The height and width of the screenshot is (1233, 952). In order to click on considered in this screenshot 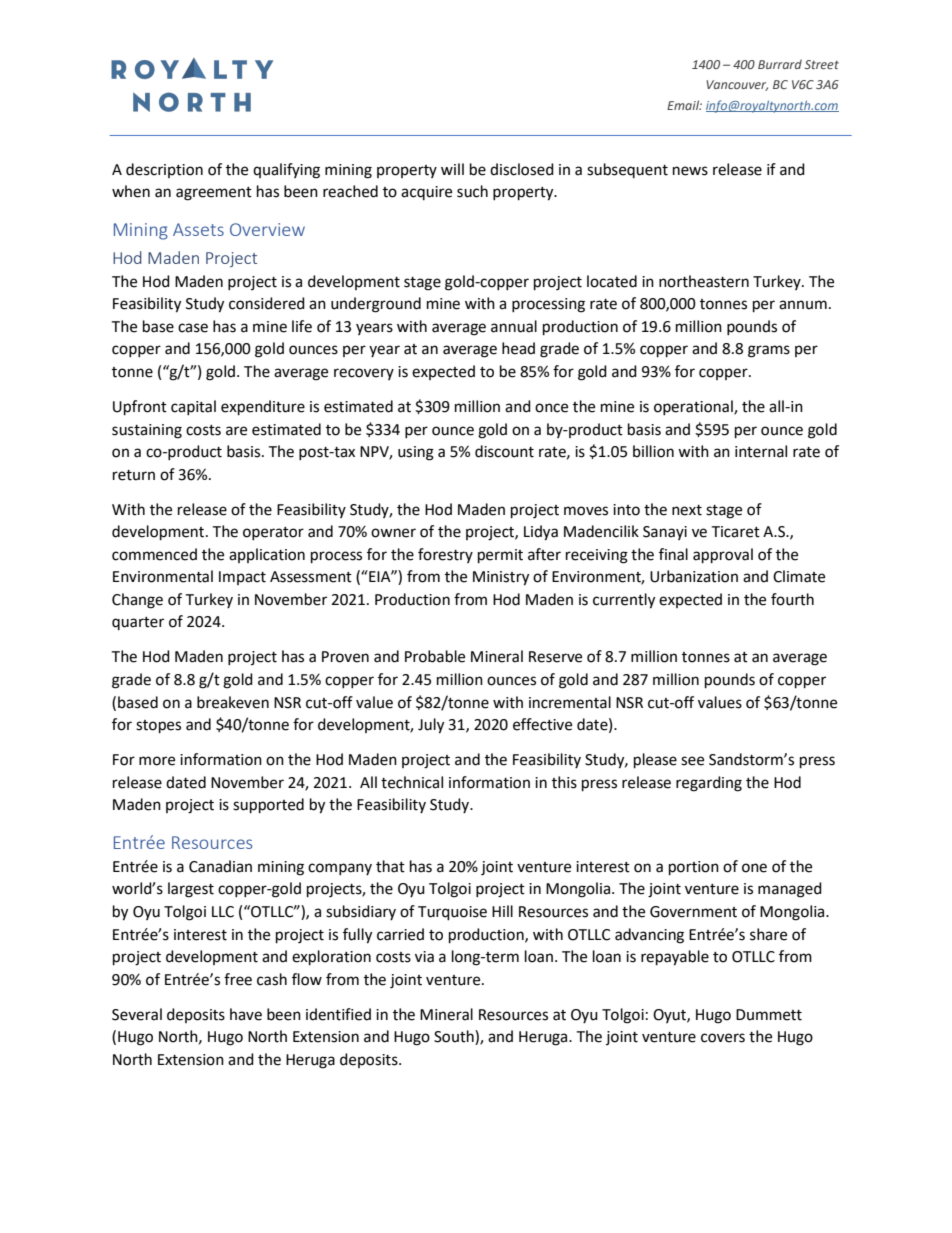, I will do `click(267, 303)`.
